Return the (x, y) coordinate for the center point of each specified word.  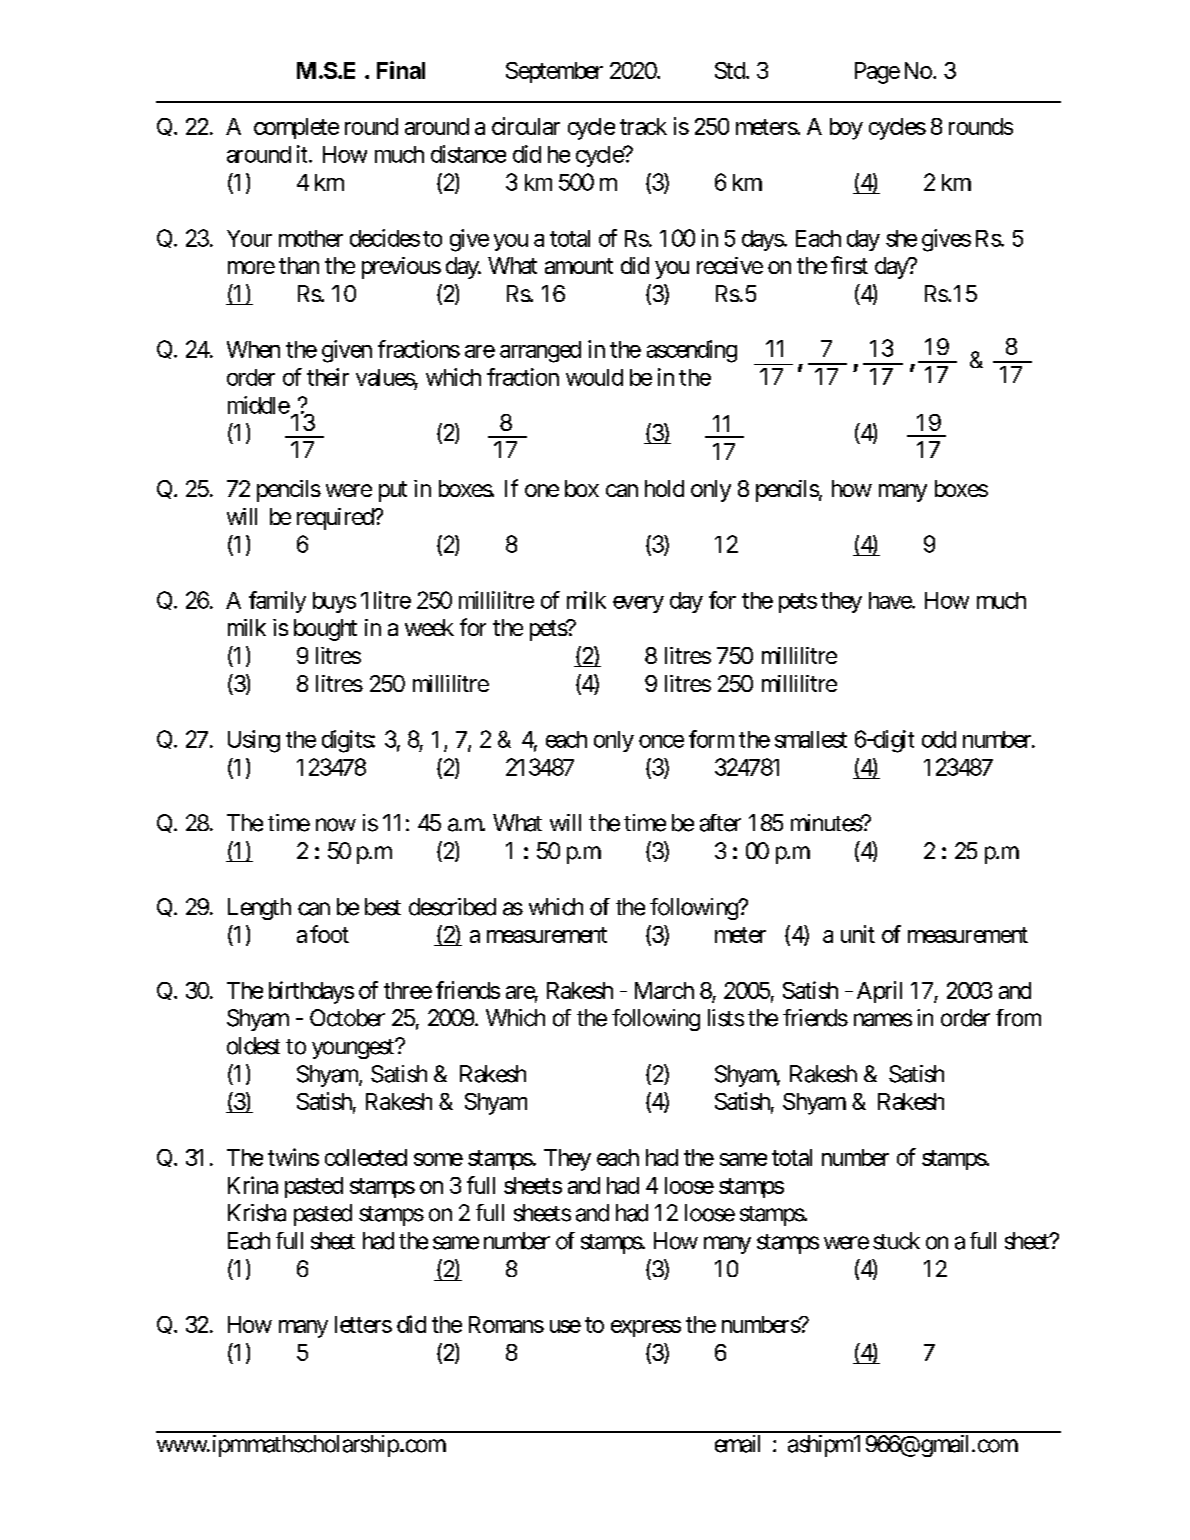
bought (325, 630)
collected (366, 1157)
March (664, 990)
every (638, 604)
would (594, 377)
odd (939, 739)
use (565, 1326)
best (383, 907)
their (328, 377)
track (643, 126)
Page (877, 73)
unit (858, 934)
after (720, 823)
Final (401, 70)
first (849, 265)
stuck (896, 1241)
